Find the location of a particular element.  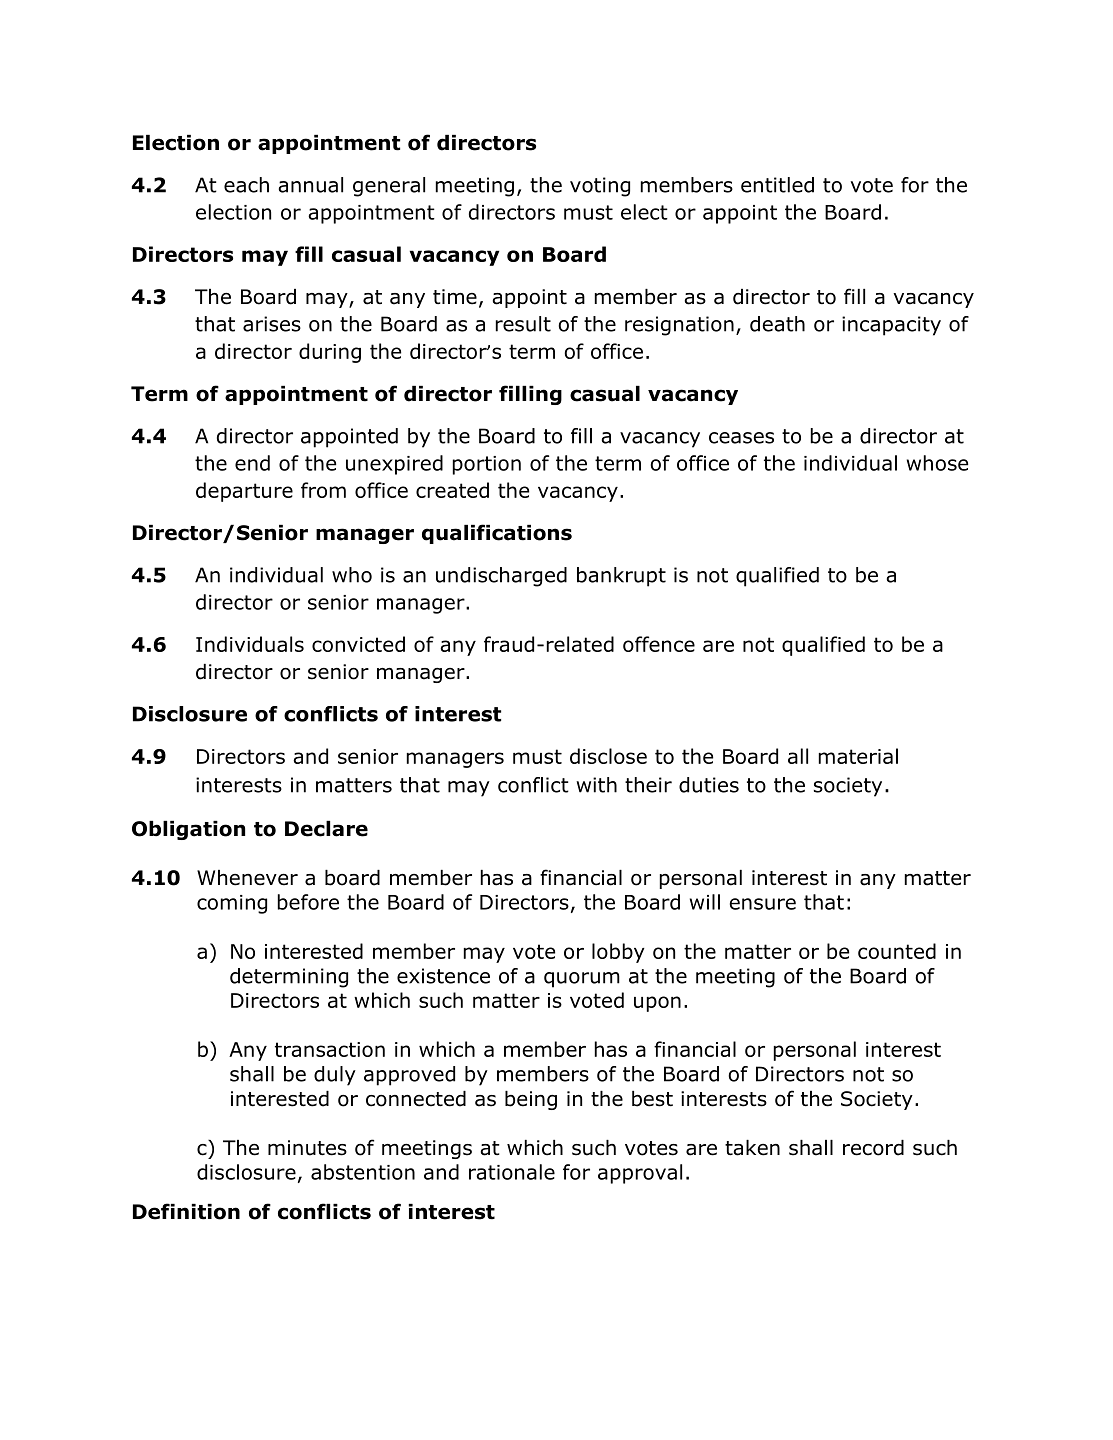

each is located at coordinates (246, 185).
